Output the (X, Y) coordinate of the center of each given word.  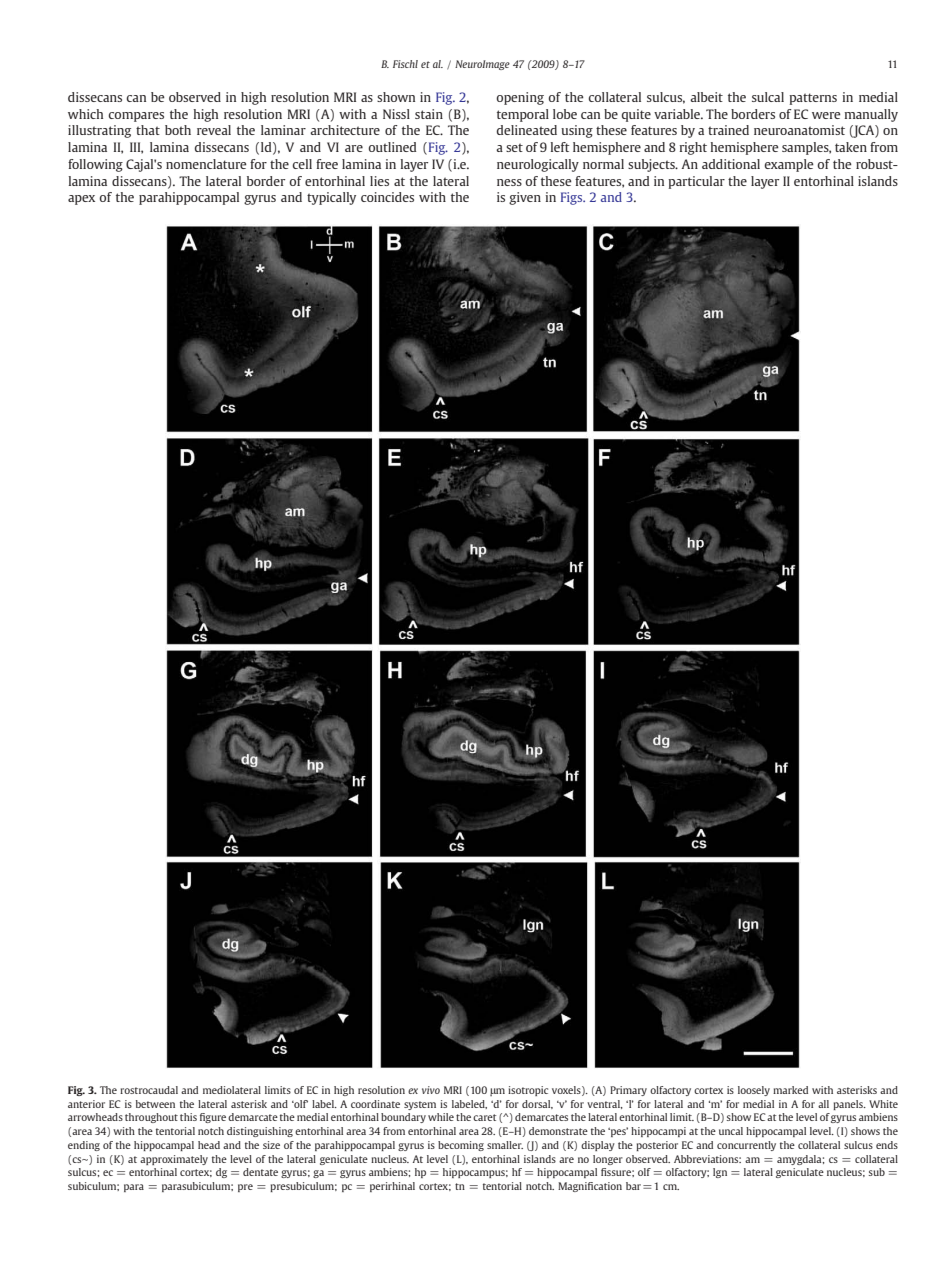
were (826, 115)
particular (696, 182)
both (178, 130)
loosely (754, 1091)
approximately (174, 1160)
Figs (573, 198)
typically (331, 198)
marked (790, 1090)
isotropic (528, 1091)
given (525, 198)
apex (81, 200)
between (155, 1104)
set (514, 147)
